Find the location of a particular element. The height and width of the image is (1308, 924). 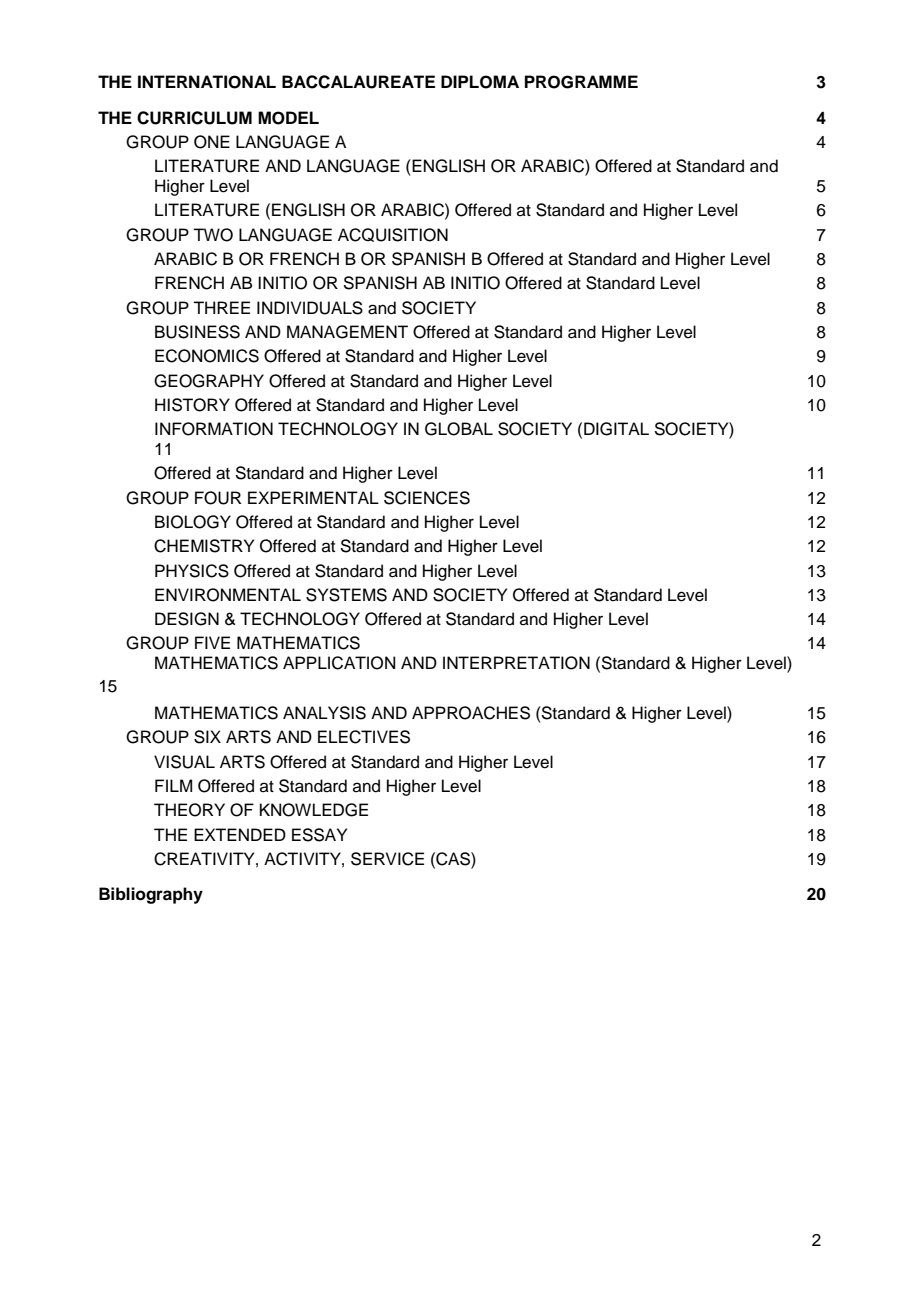

SCIENCES is located at coordinates (427, 498).
